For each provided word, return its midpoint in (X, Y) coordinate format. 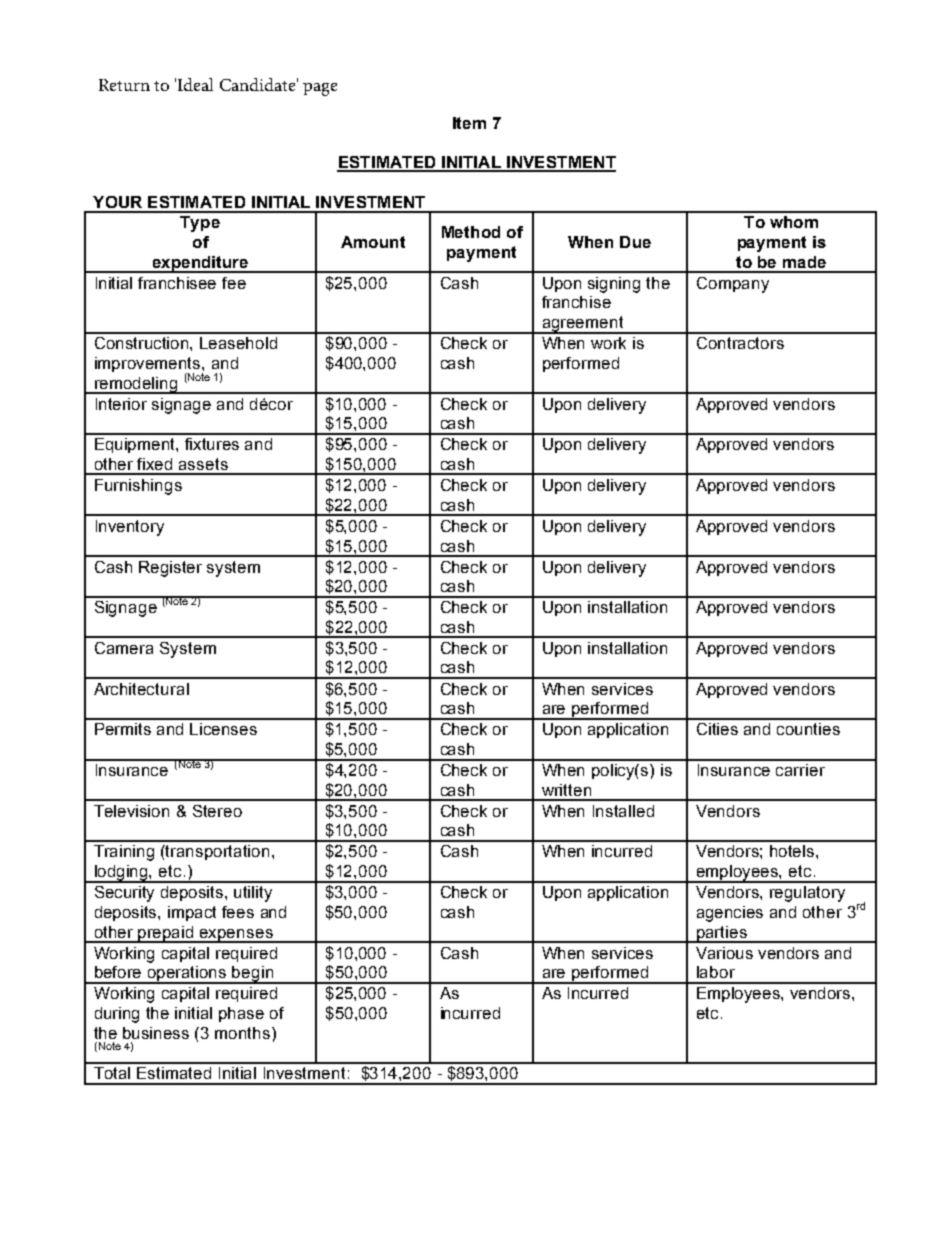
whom (794, 222)
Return (124, 85)
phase (241, 1014)
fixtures (212, 444)
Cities (717, 729)
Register (170, 569)
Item (469, 123)
